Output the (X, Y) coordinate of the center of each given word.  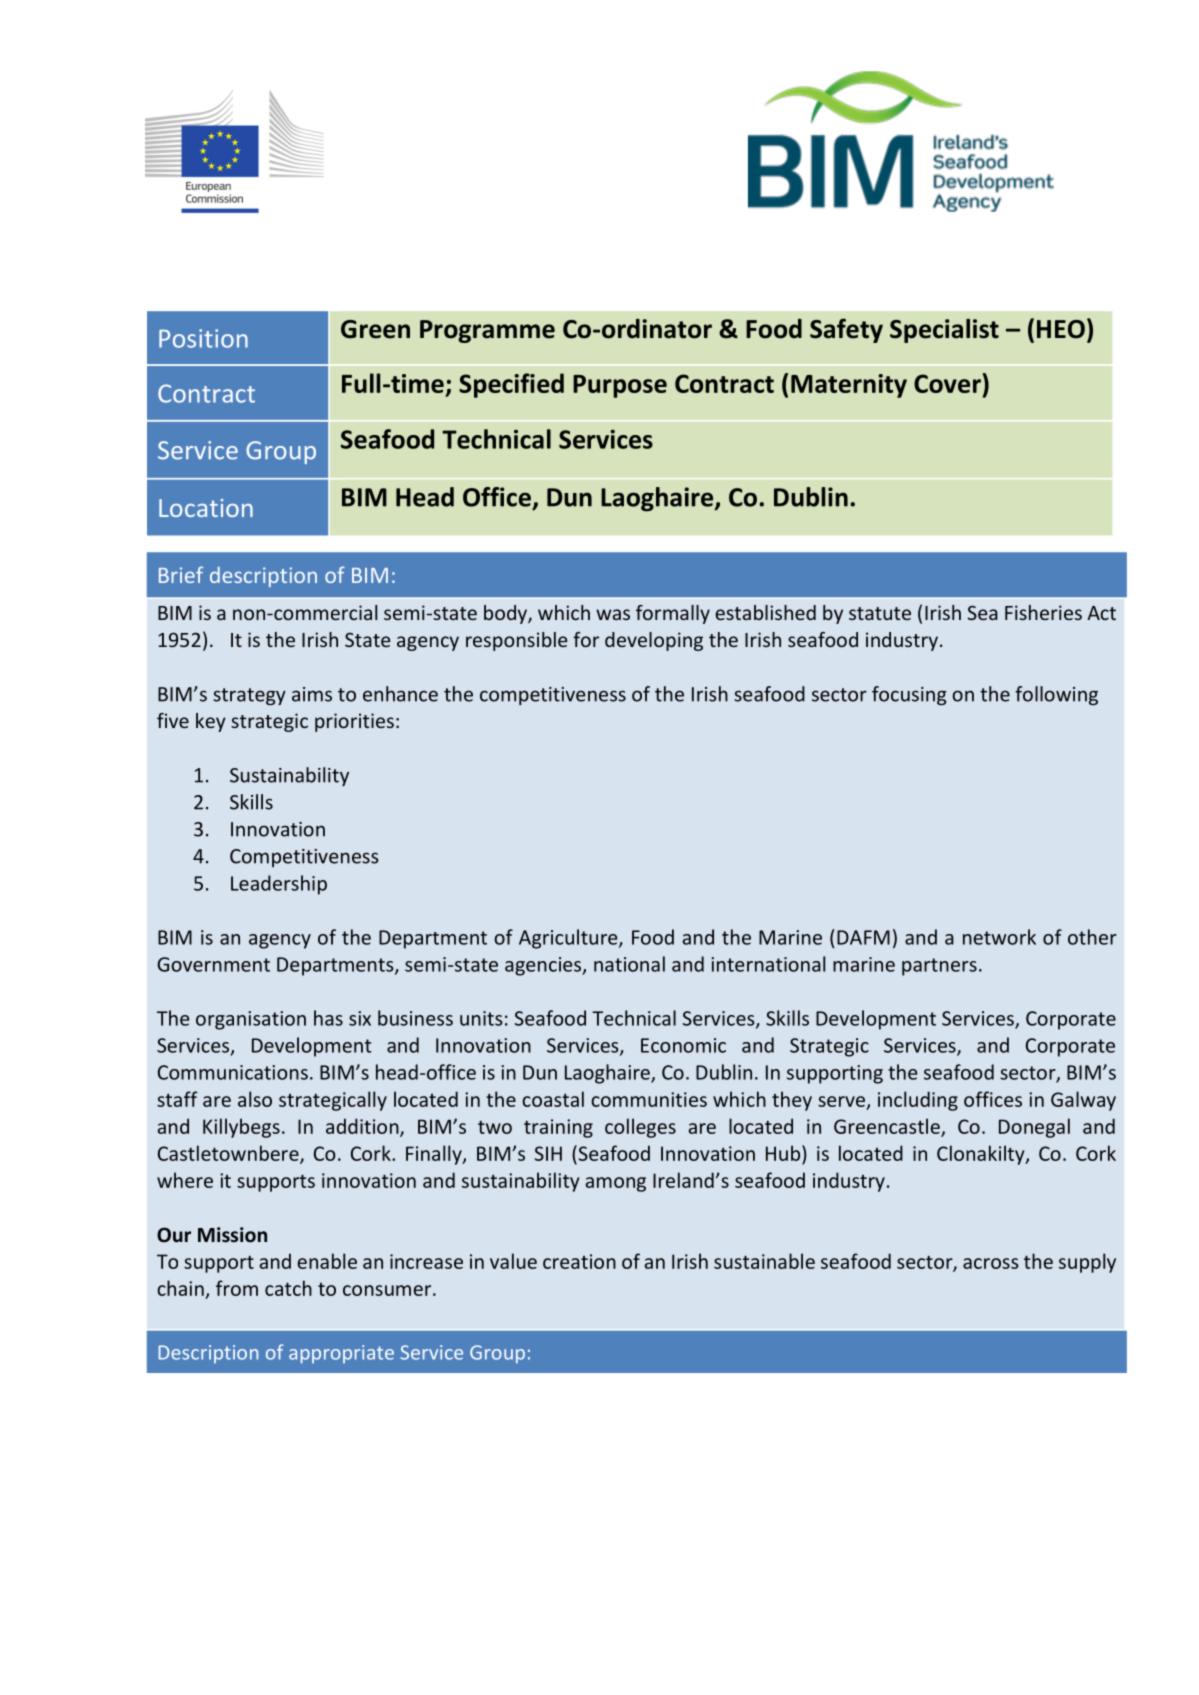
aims (312, 694)
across (991, 1263)
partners (939, 967)
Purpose (620, 386)
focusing (909, 695)
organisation (251, 1020)
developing (654, 641)
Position (203, 338)
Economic (683, 1045)
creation (579, 1261)
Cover (948, 383)
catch (288, 1288)
